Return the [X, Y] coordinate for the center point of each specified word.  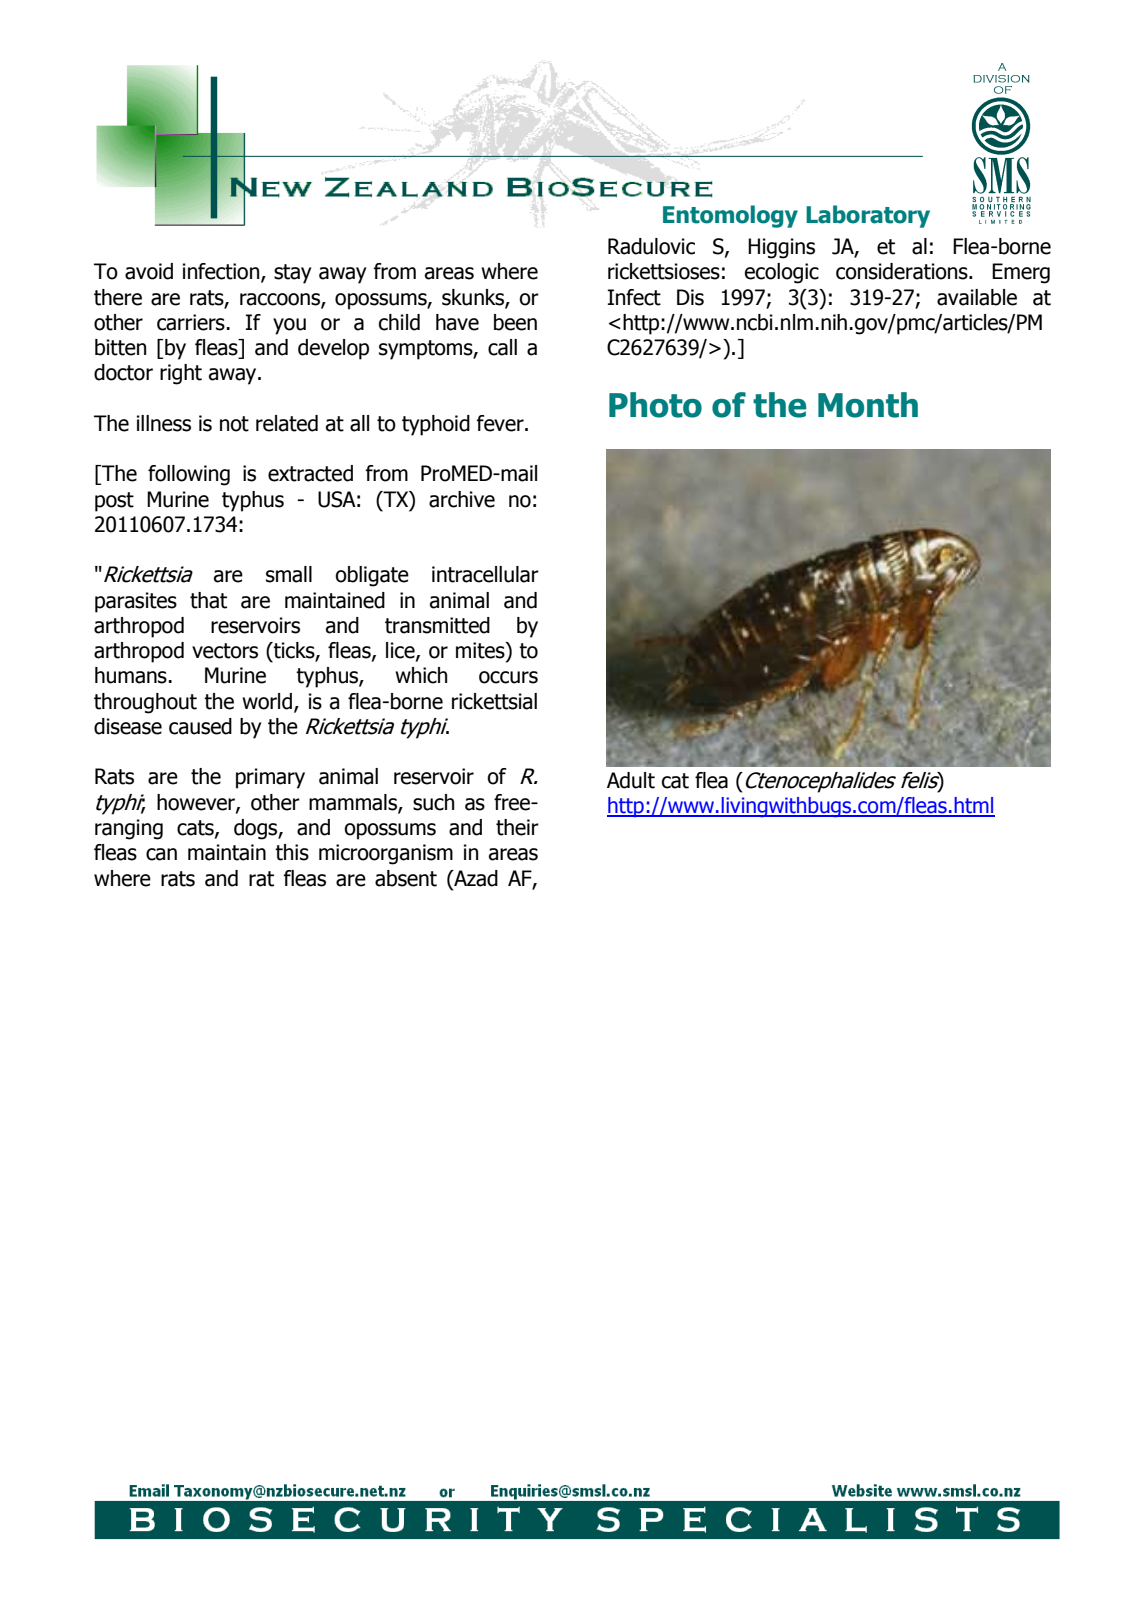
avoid [149, 271]
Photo [655, 405]
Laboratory [868, 216]
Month [868, 405]
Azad [475, 878]
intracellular [485, 574]
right [181, 374]
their [517, 827]
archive [462, 499]
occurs [508, 677]
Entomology [730, 216]
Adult [631, 780]
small [289, 574]
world [267, 701]
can [161, 854]
